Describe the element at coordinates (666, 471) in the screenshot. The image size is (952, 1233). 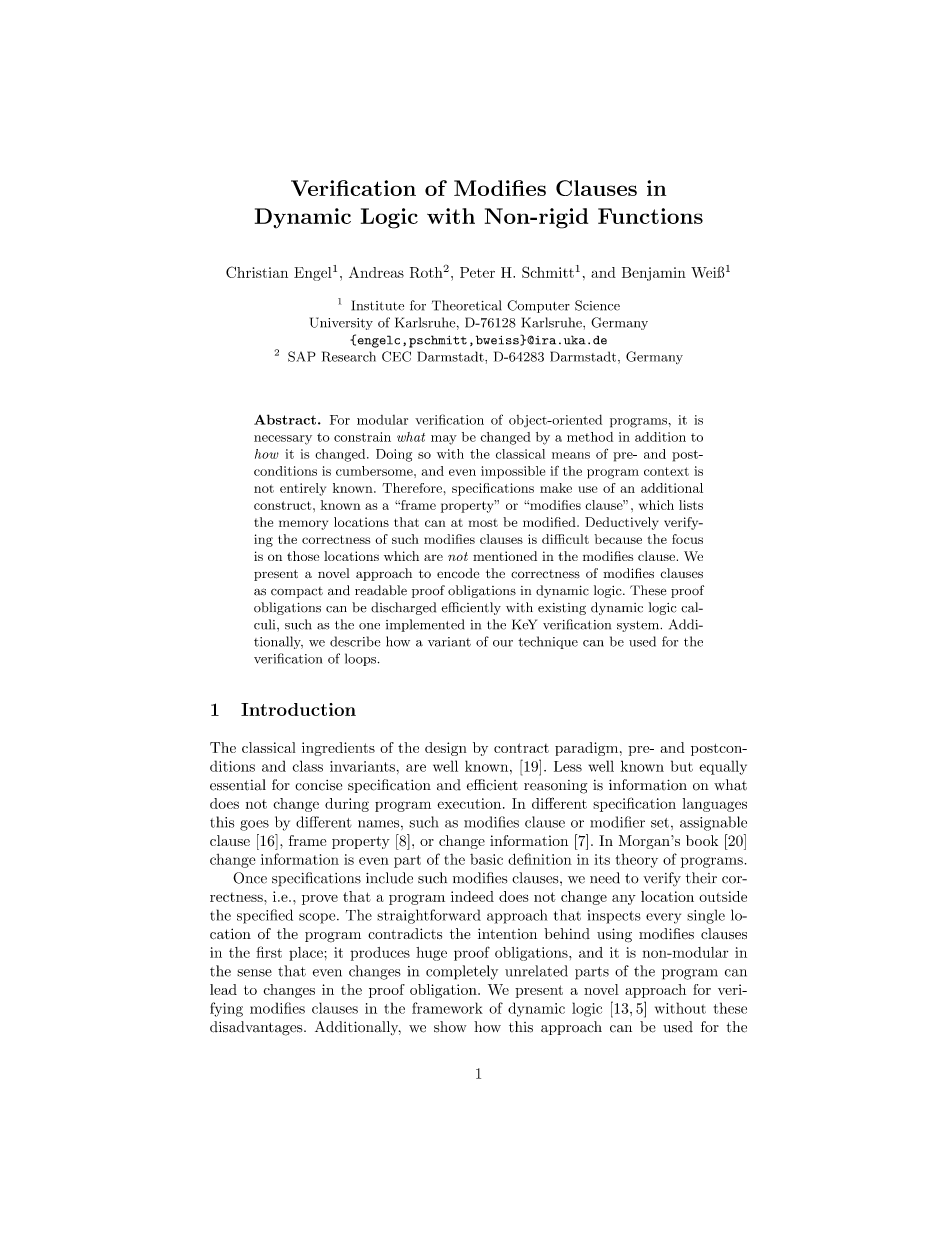
I see `context` at that location.
